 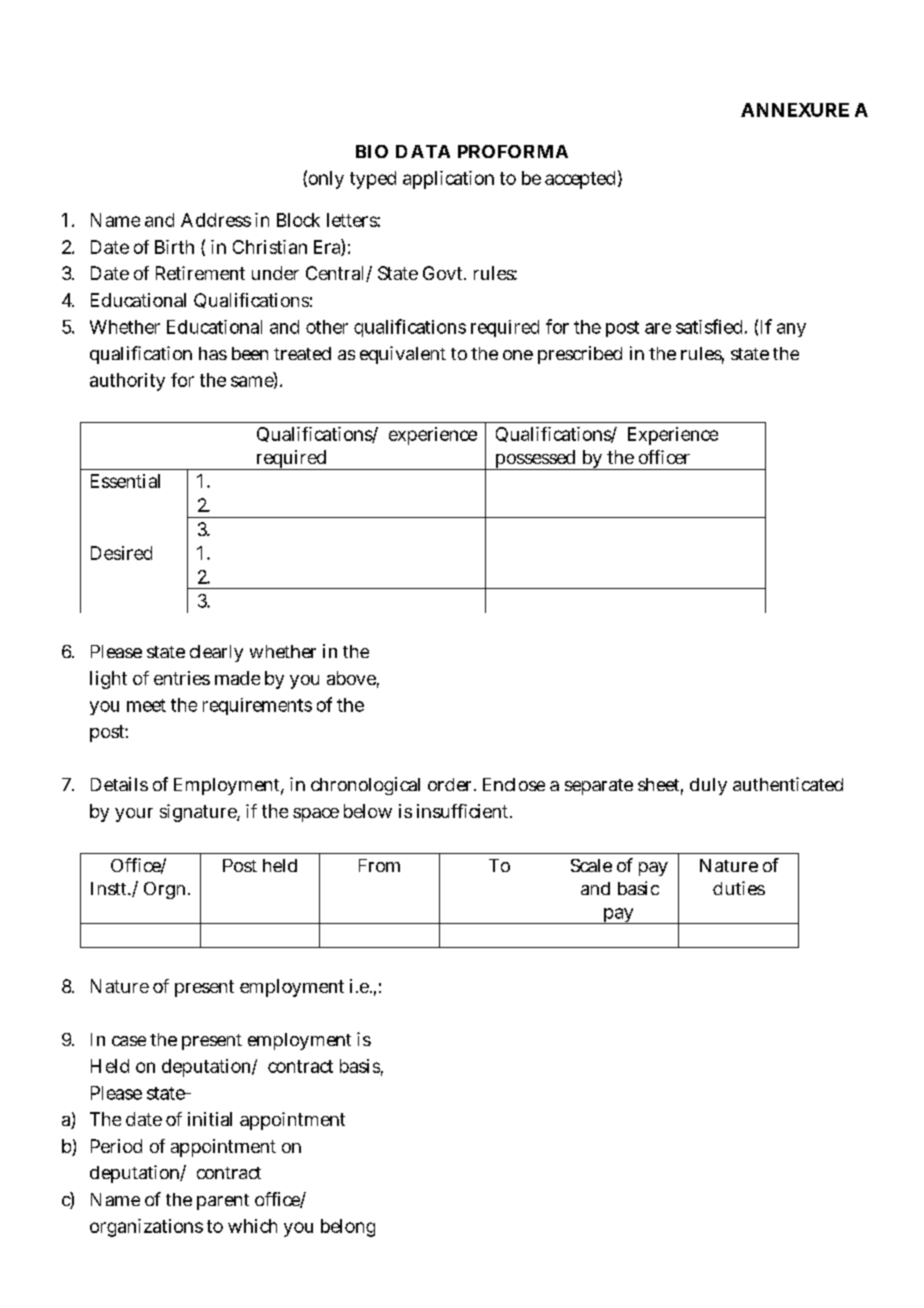 What do you see at coordinates (348, 1228) in the screenshot?
I see `belong` at bounding box center [348, 1228].
